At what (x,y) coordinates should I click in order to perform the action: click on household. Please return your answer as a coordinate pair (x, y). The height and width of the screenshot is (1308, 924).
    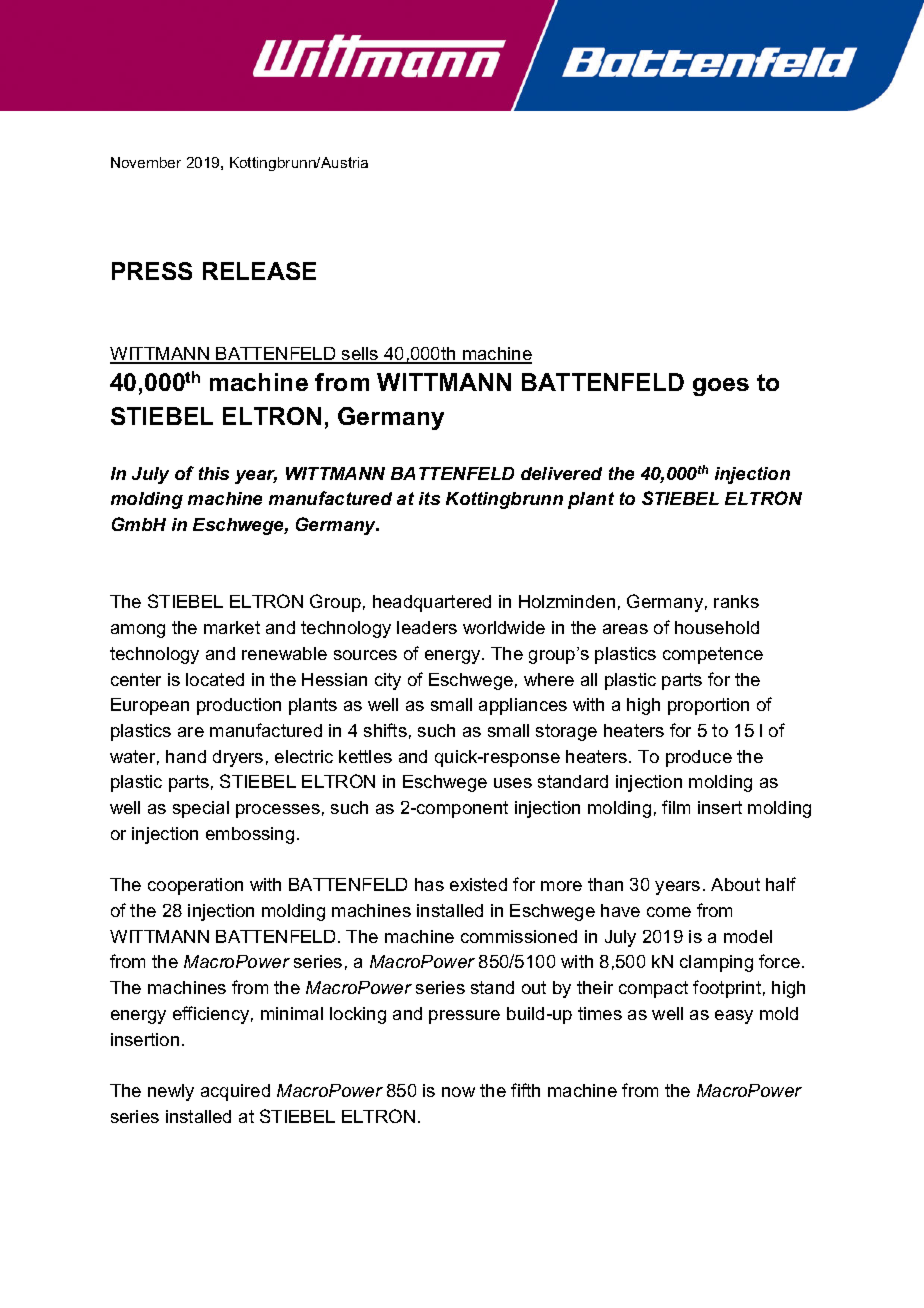
    Looking at the image, I should click on (717, 627).
